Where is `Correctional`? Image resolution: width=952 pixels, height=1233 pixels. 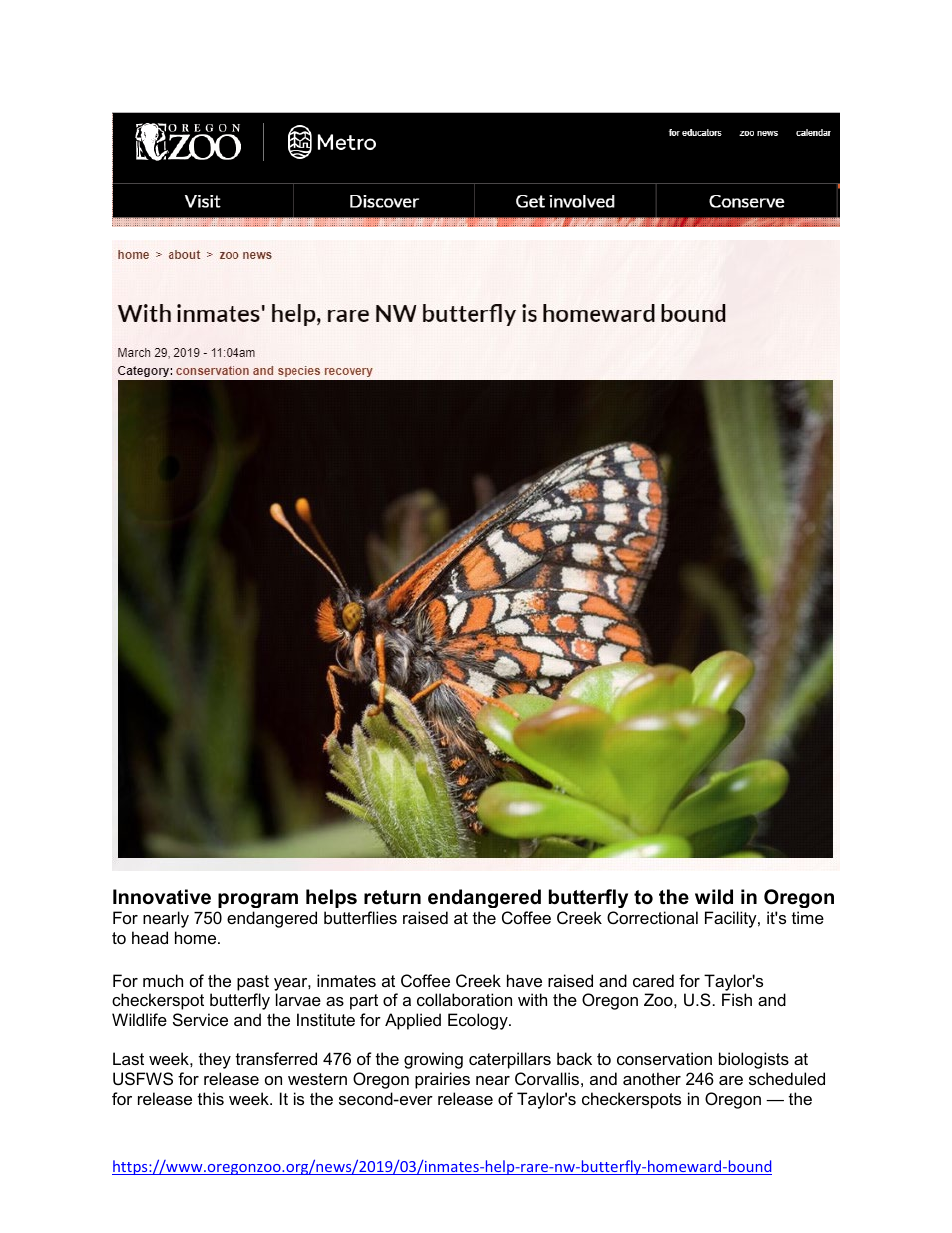 Correctional is located at coordinates (652, 917).
